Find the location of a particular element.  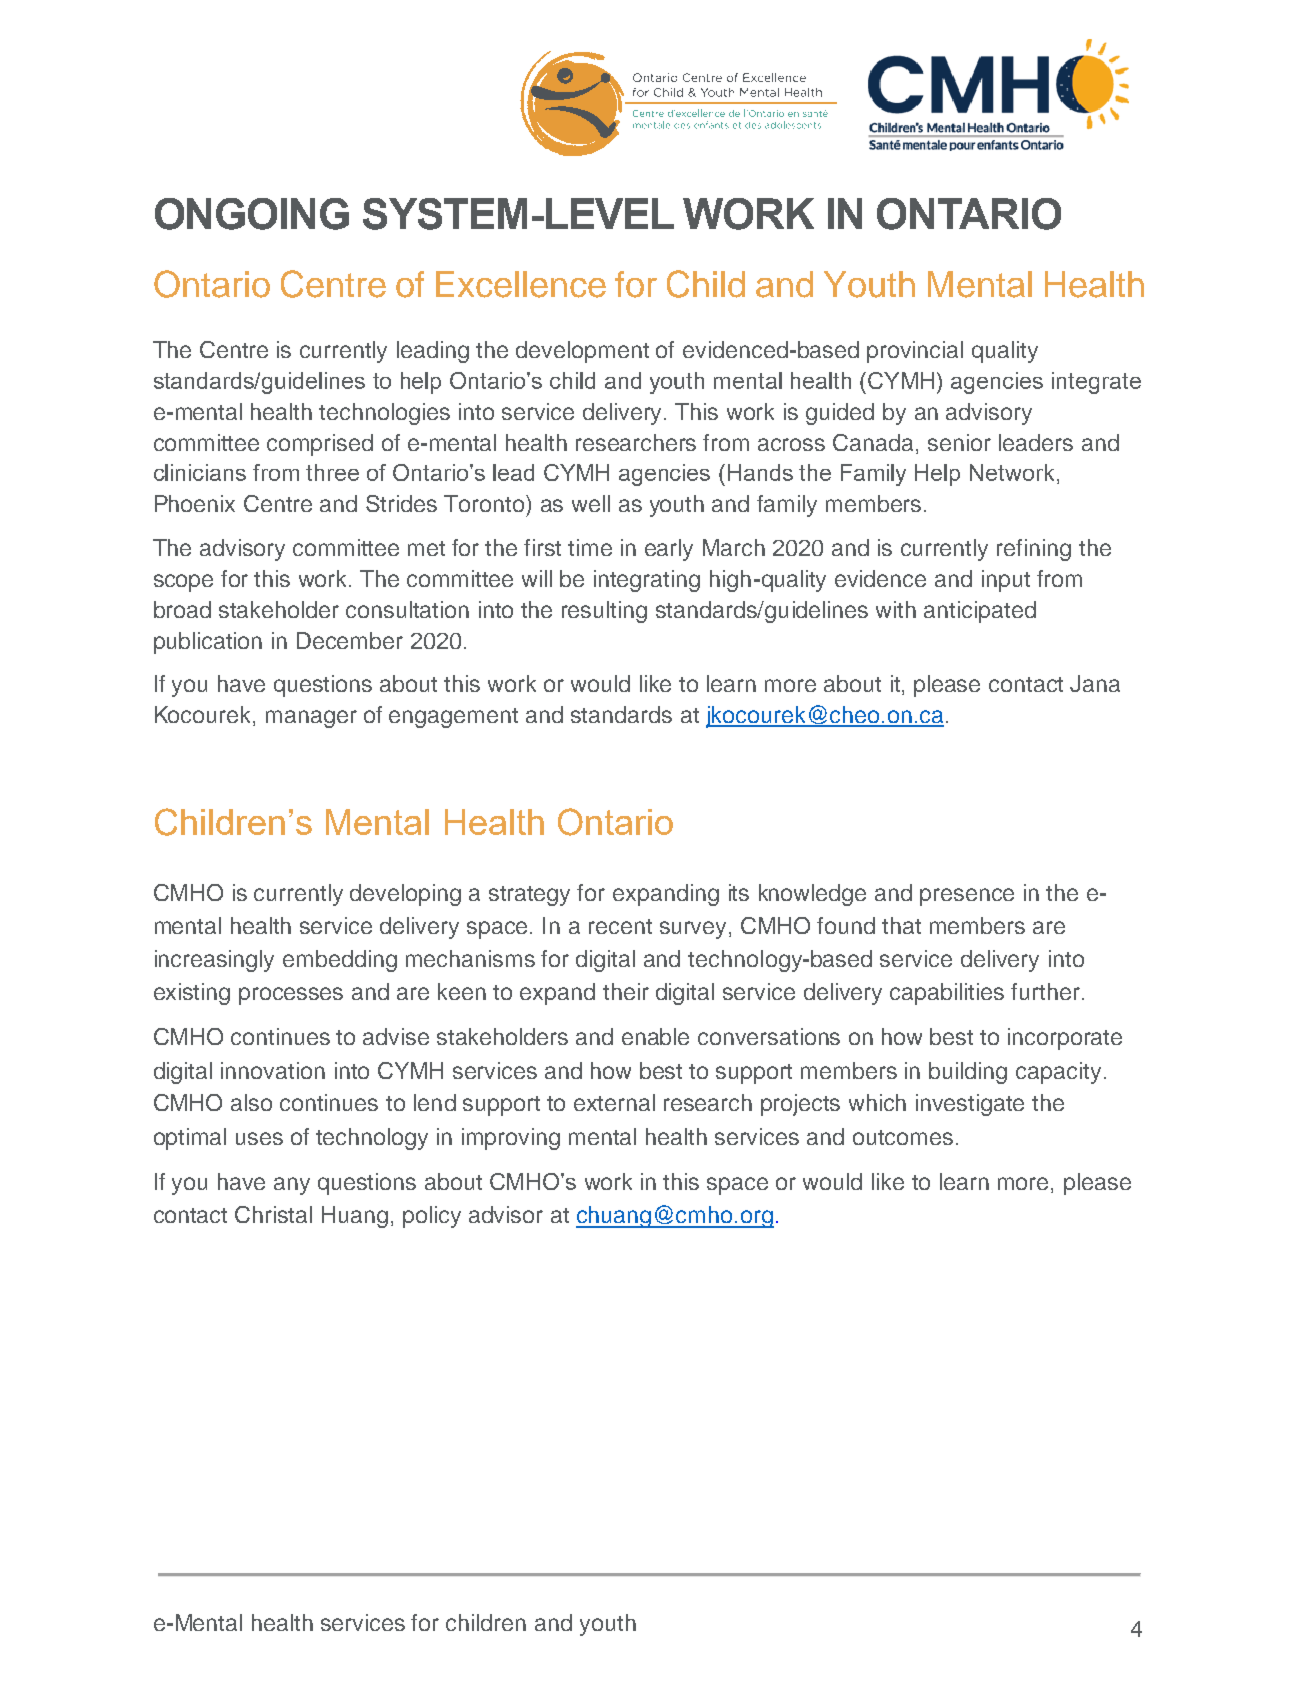

presence is located at coordinates (967, 897).
